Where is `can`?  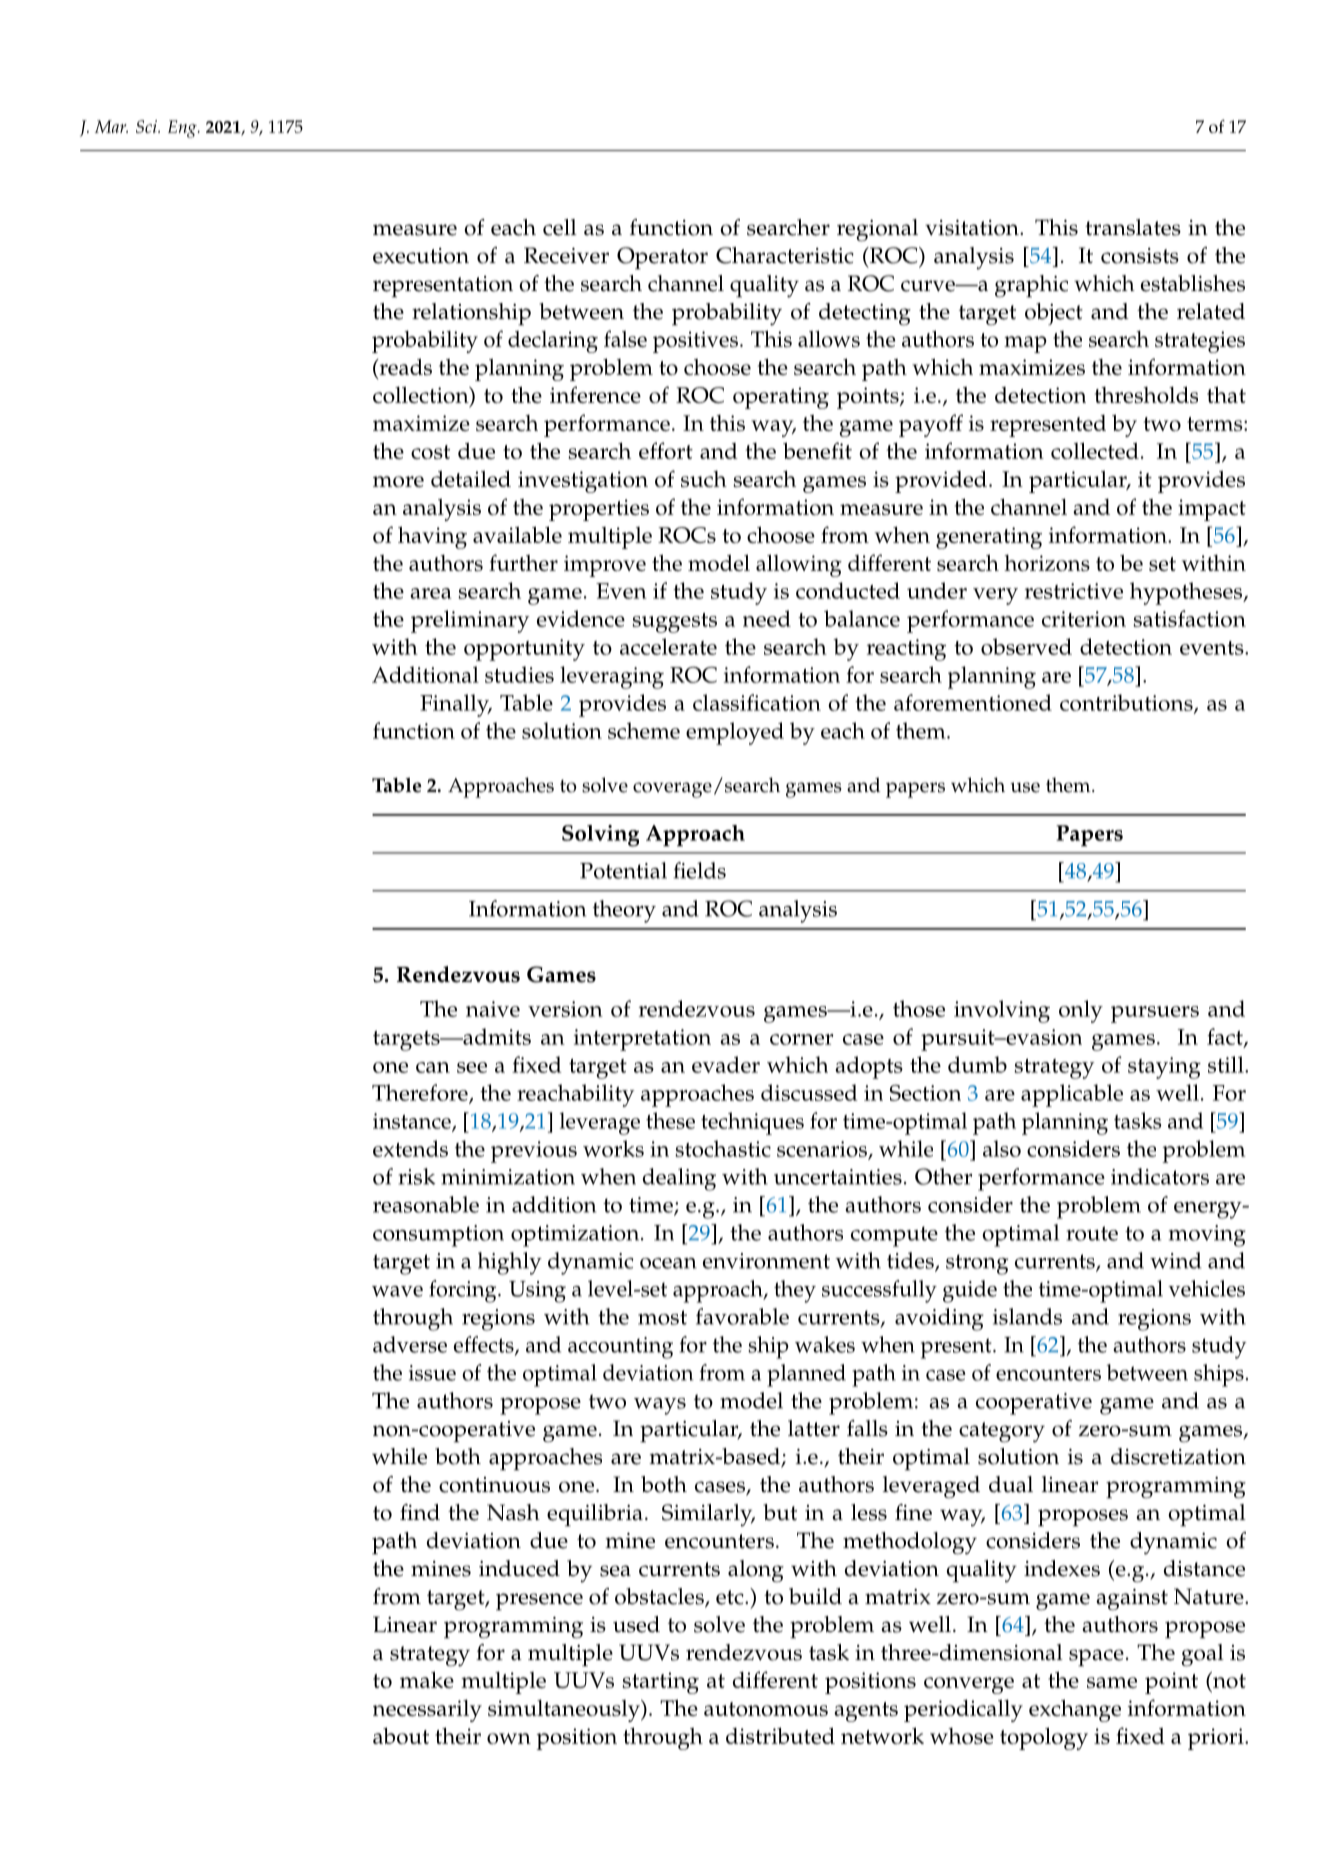
can is located at coordinates (433, 1067).
